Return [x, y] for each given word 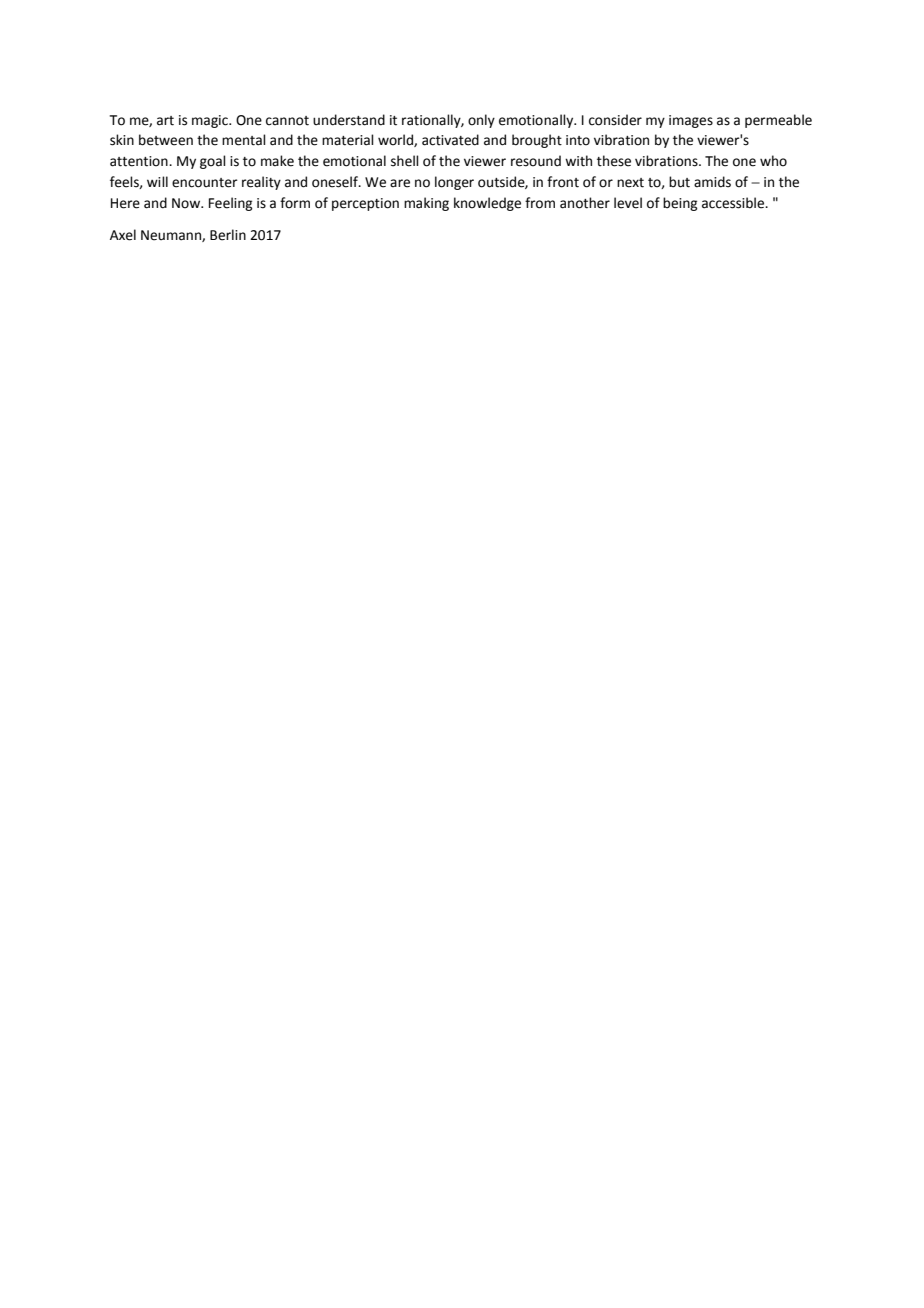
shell [405, 161]
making [426, 204]
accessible [734, 203]
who [773, 161]
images [691, 121]
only [481, 121]
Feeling [230, 204]
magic [211, 121]
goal [213, 162]
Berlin [228, 235]
